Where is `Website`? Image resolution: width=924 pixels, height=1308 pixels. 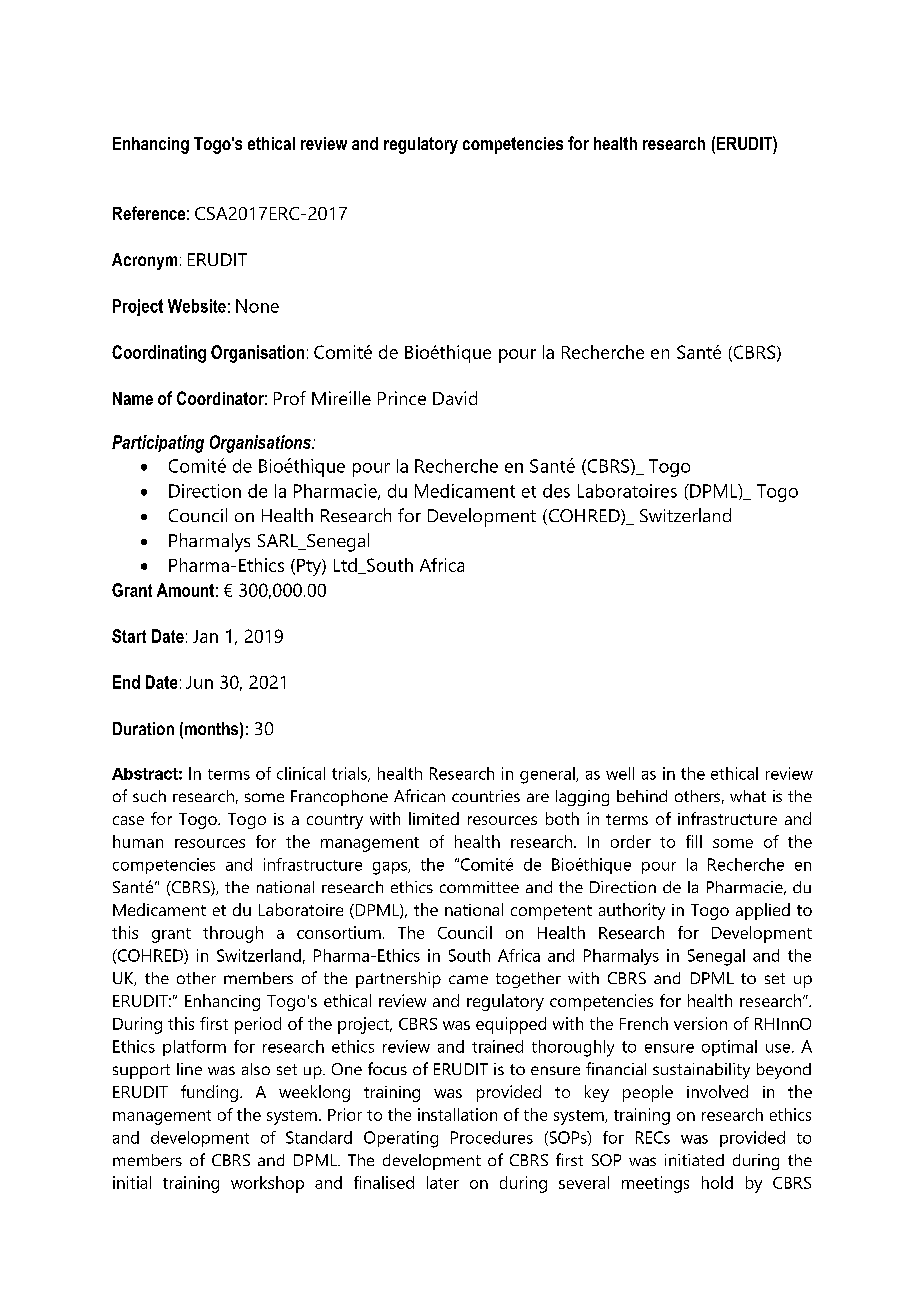
Website is located at coordinates (197, 306).
